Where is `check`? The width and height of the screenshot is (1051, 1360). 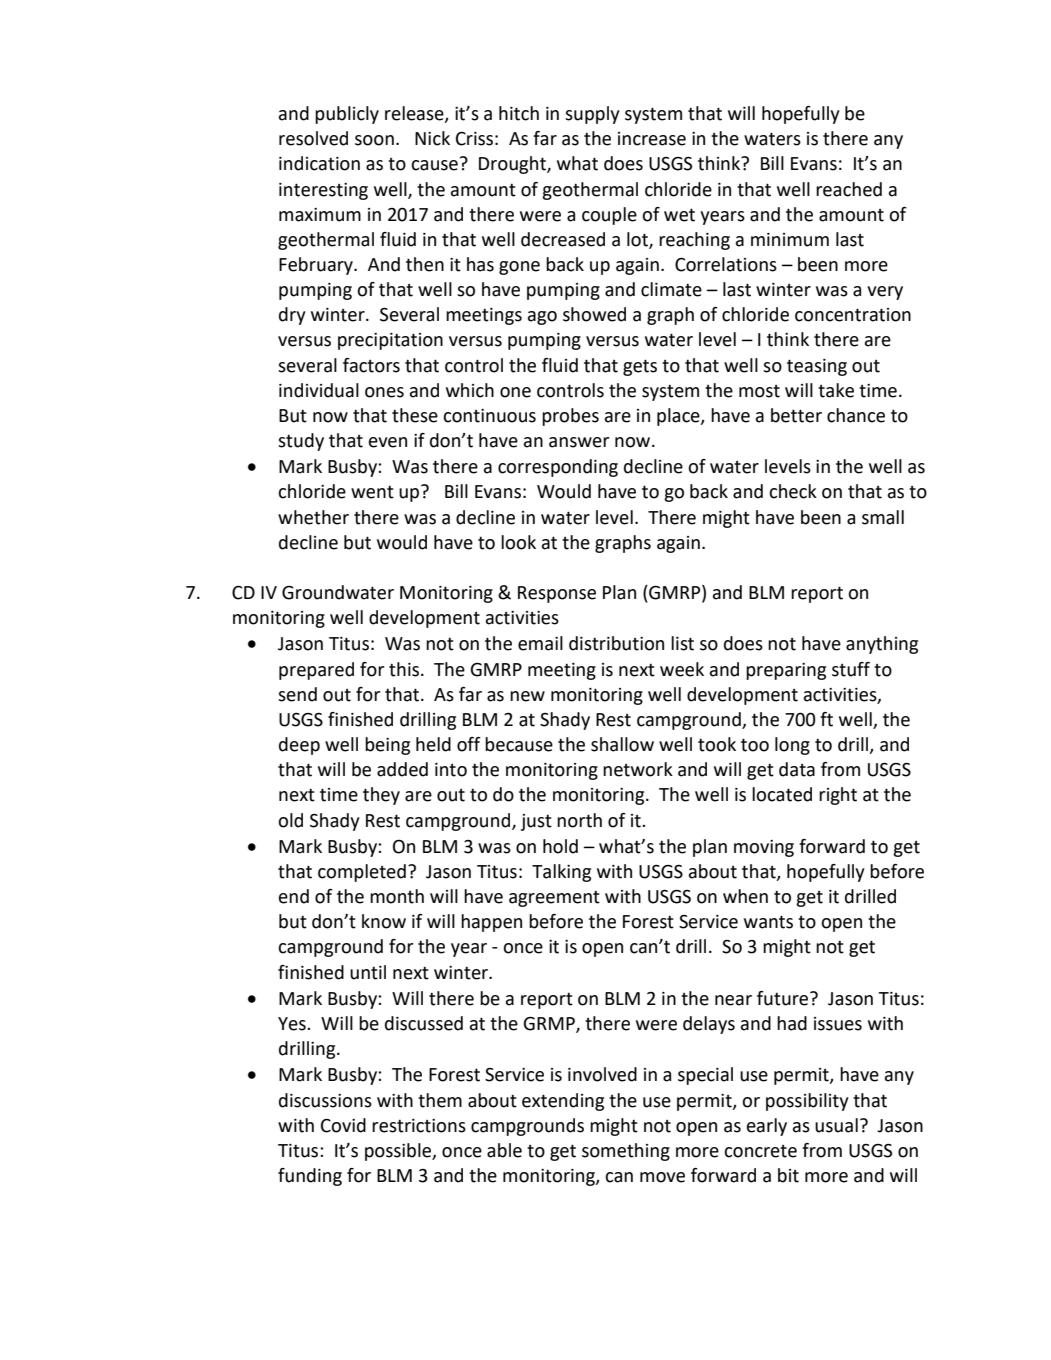
check is located at coordinates (793, 491).
